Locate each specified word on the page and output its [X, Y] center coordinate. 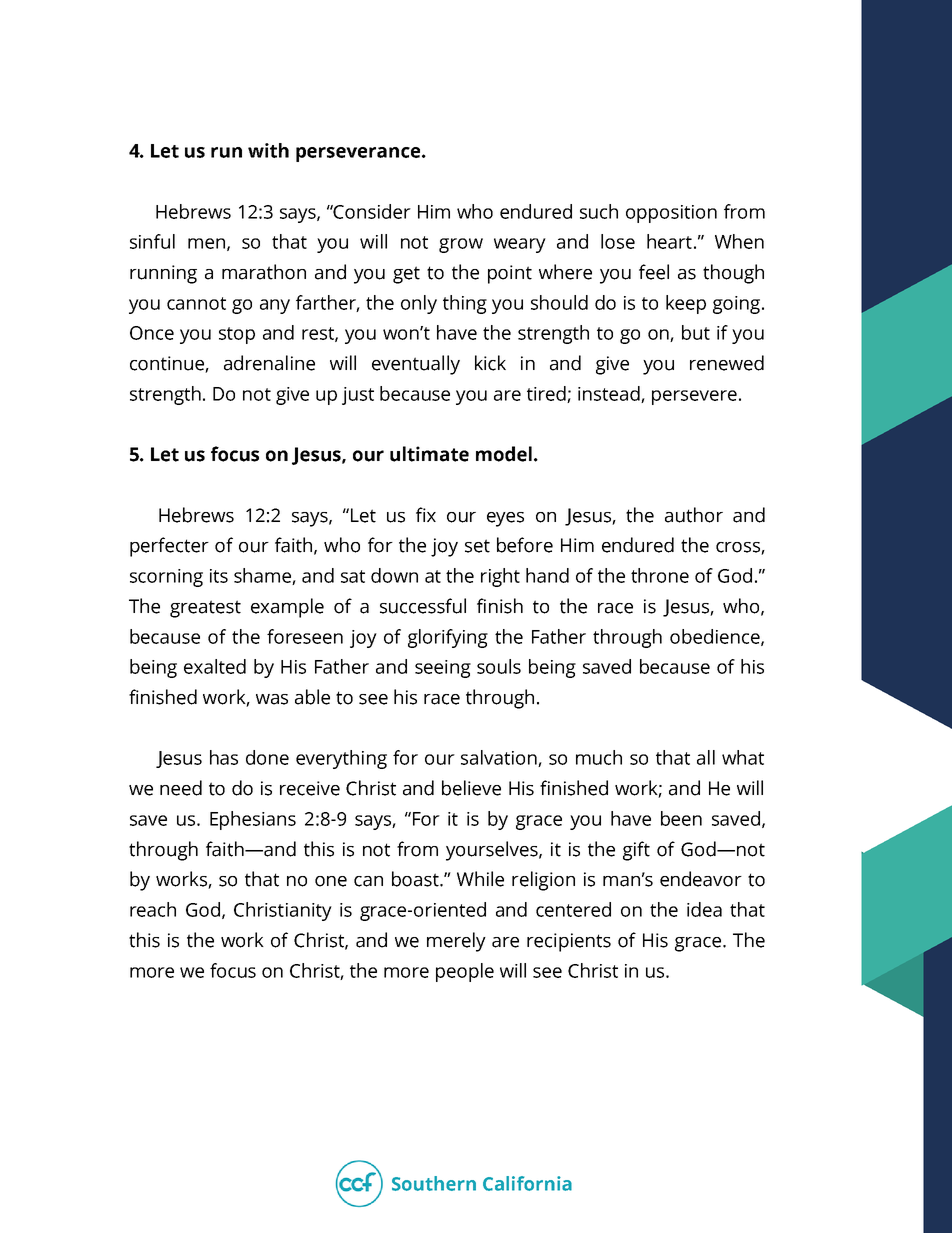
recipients [569, 942]
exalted [215, 666]
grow [461, 245]
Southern [434, 1183]
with [268, 150]
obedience [716, 637]
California [527, 1183]
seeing [443, 669]
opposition [671, 214]
